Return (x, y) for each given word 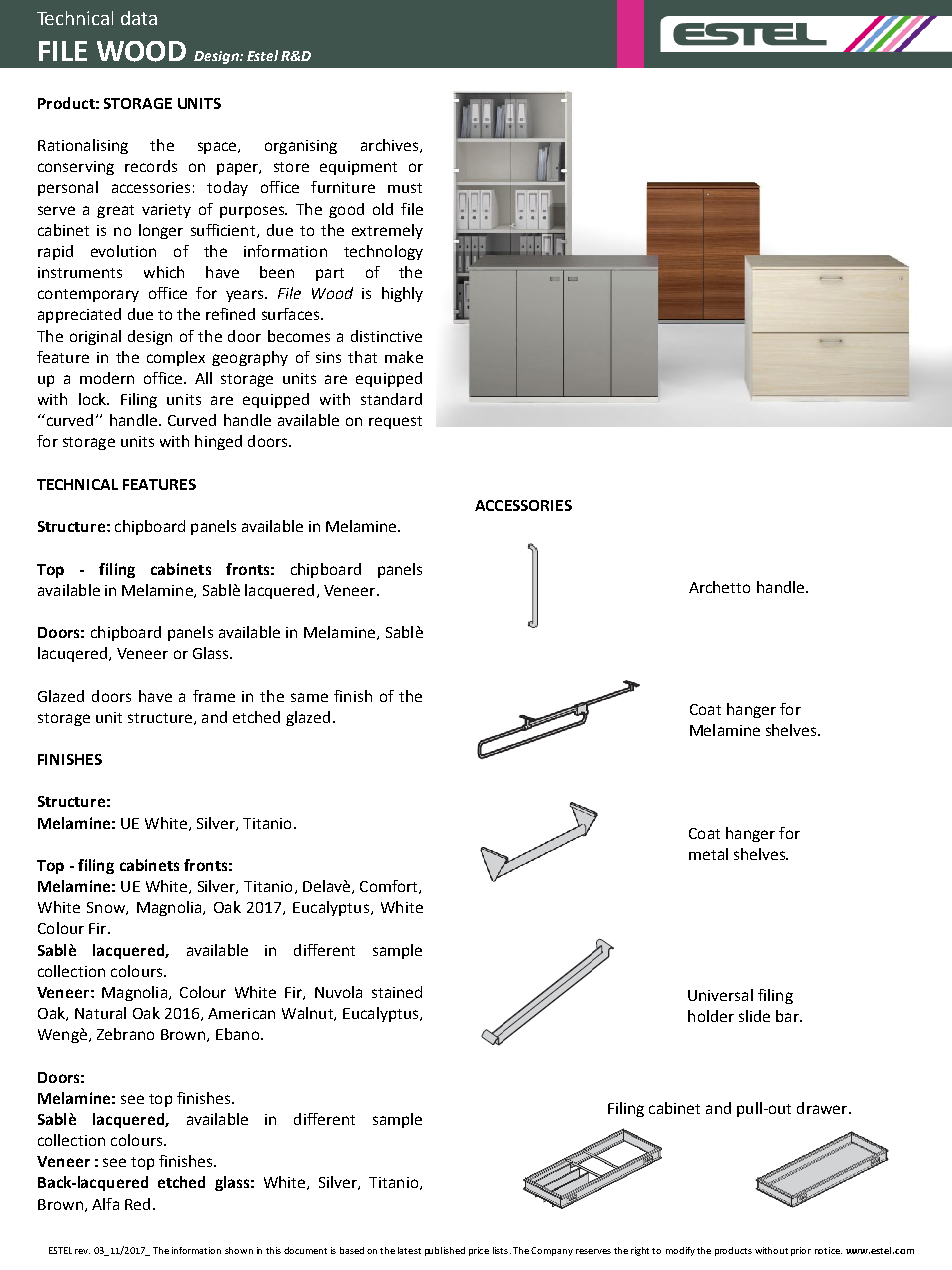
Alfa (105, 1204)
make (404, 357)
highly (402, 294)
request (395, 422)
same (309, 697)
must (405, 188)
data (139, 18)
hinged (218, 442)
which (164, 272)
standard (391, 399)
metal (708, 854)
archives (389, 145)
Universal (720, 995)
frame (214, 696)
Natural (100, 1013)
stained (397, 992)
